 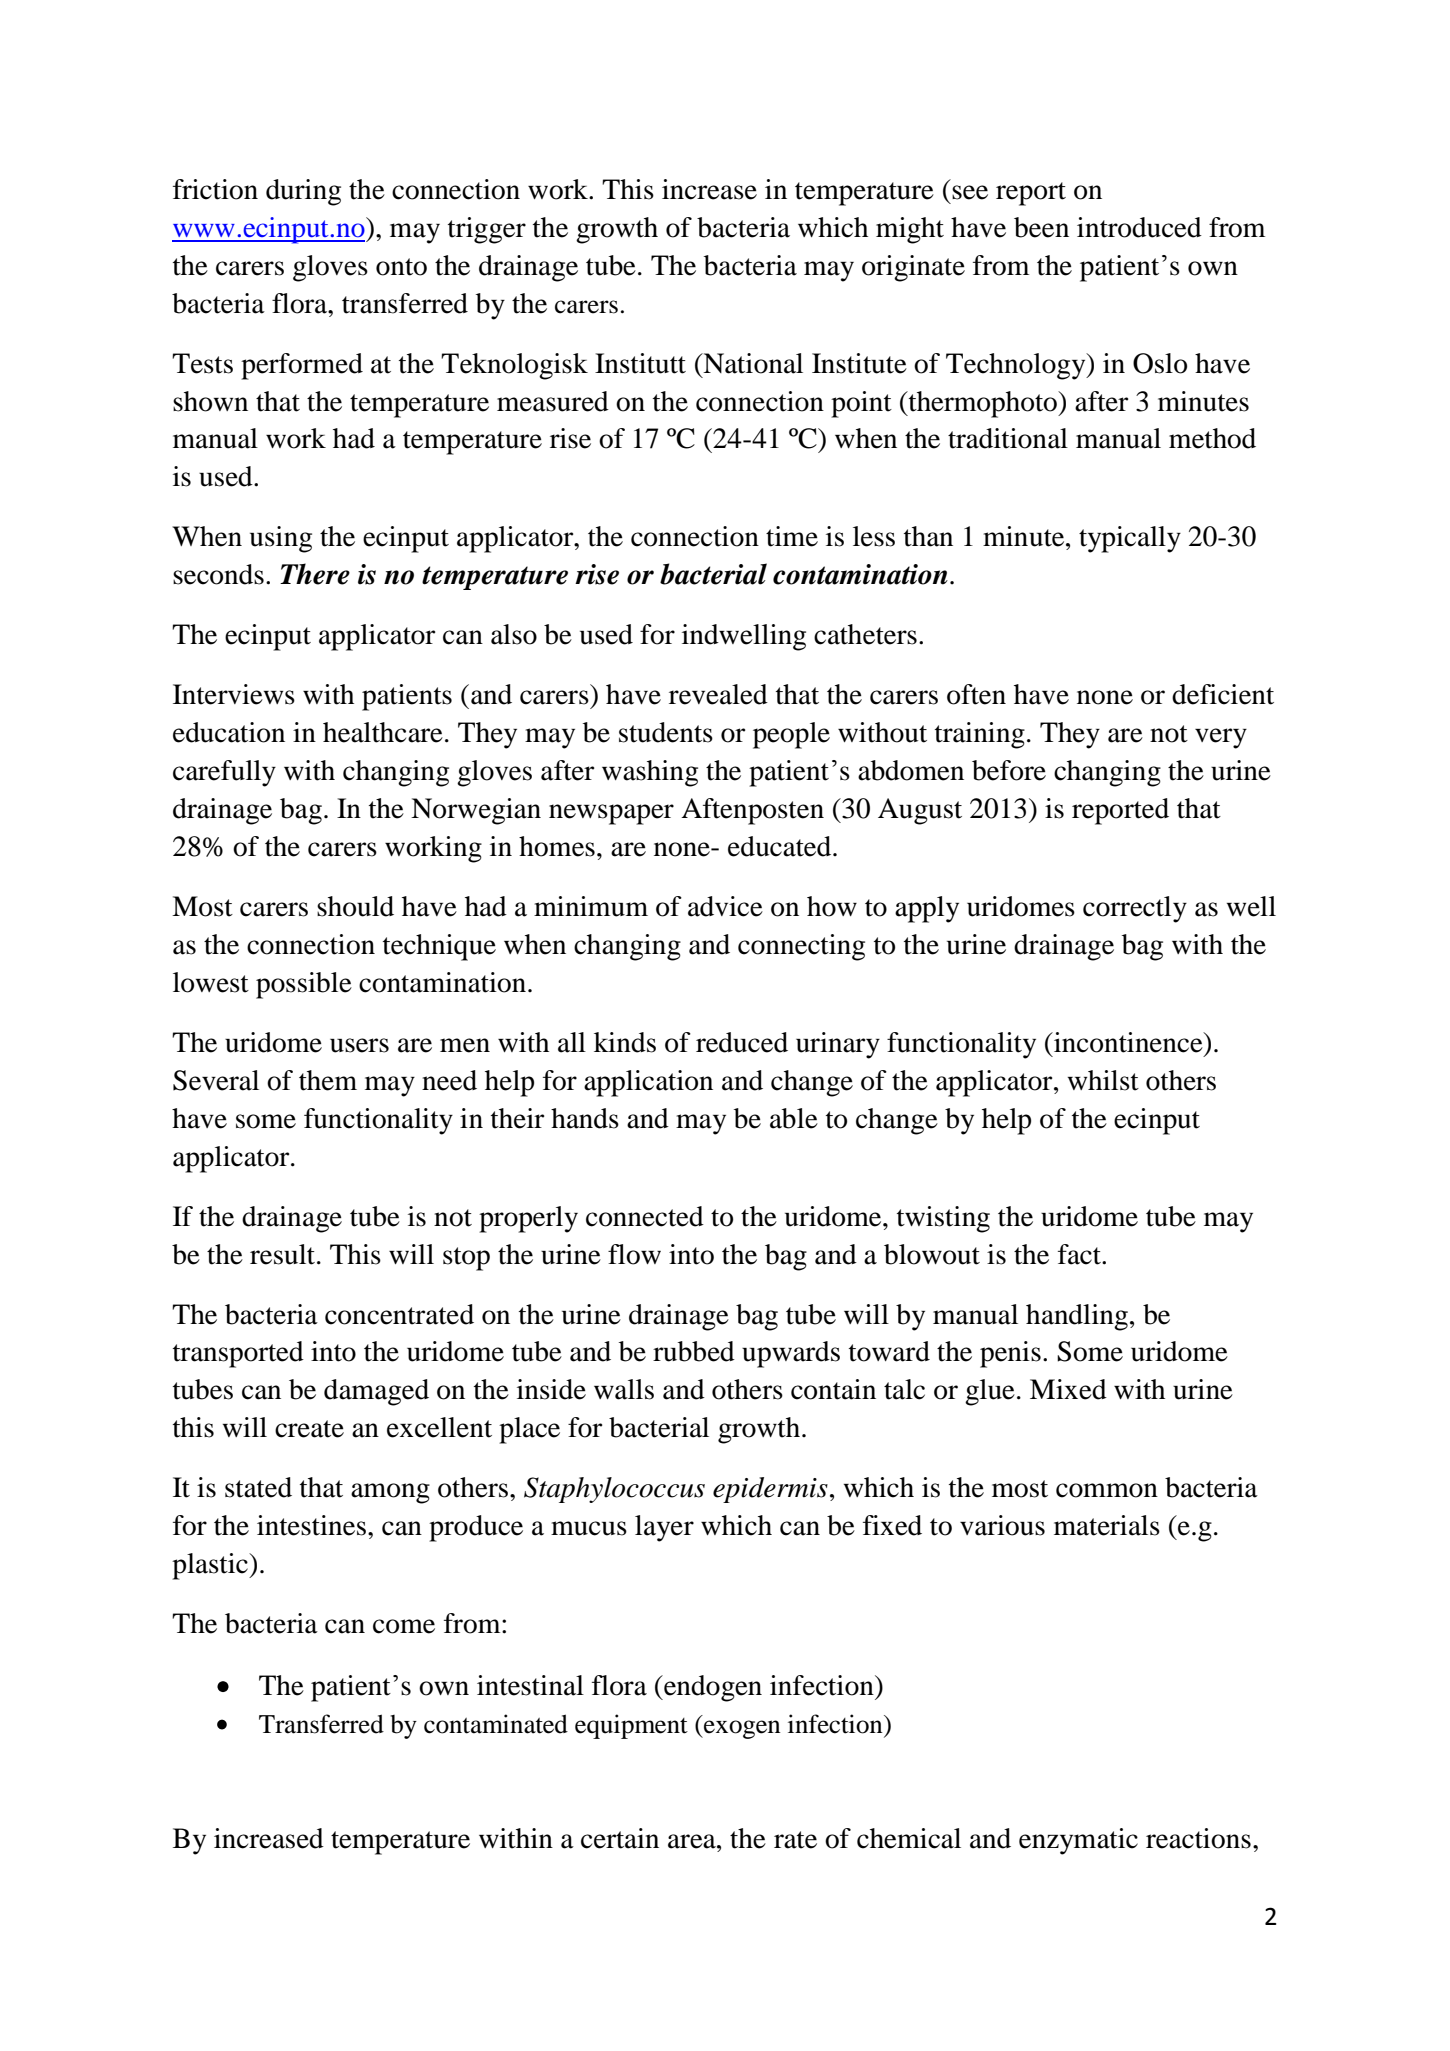 I want to click on possible, so click(x=304, y=985).
